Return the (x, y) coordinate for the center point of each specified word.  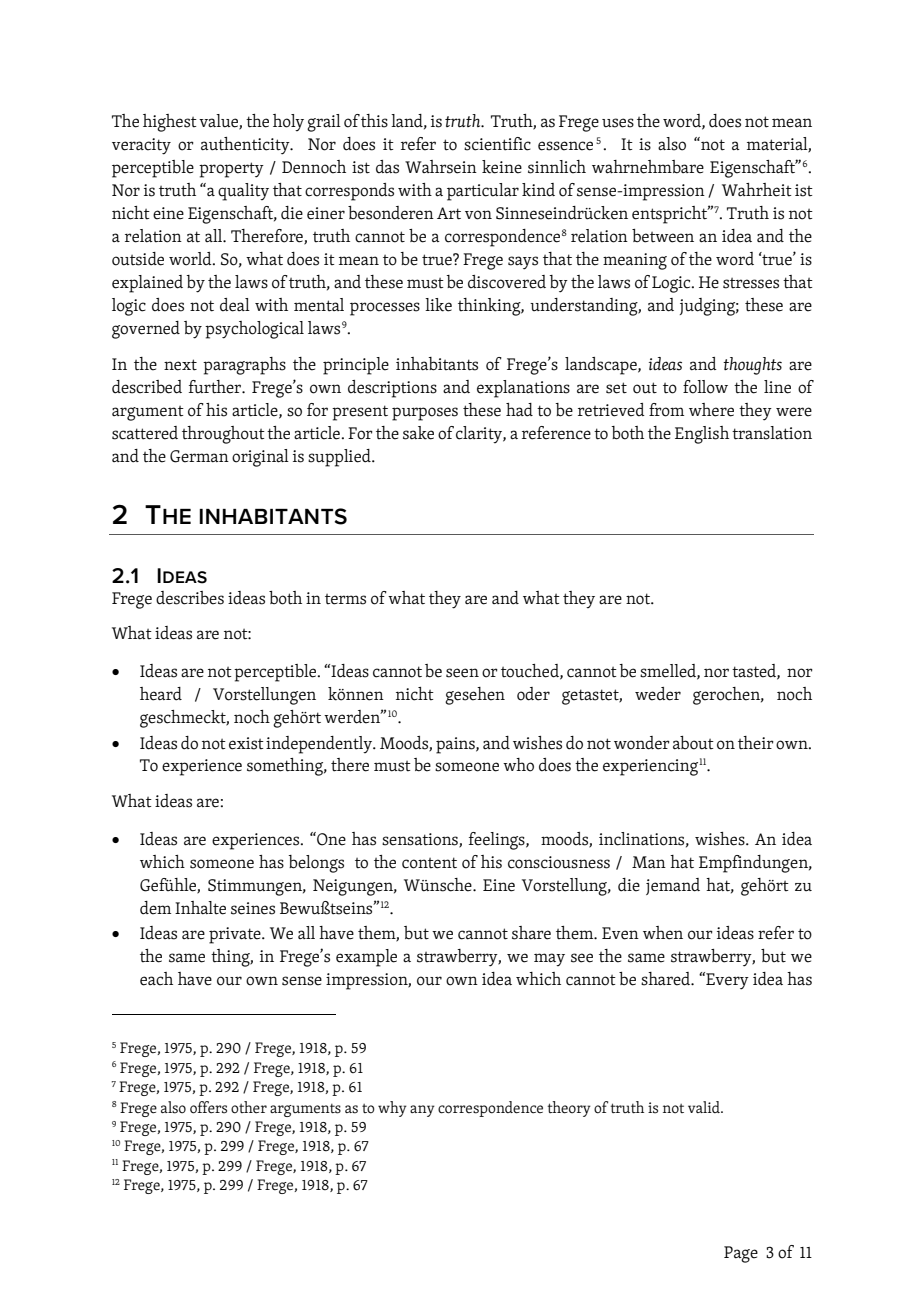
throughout (223, 435)
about (693, 743)
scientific (497, 144)
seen (462, 673)
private (236, 935)
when (663, 933)
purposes (425, 414)
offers (208, 1107)
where (711, 410)
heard (161, 694)
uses (618, 123)
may (549, 959)
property (231, 170)
